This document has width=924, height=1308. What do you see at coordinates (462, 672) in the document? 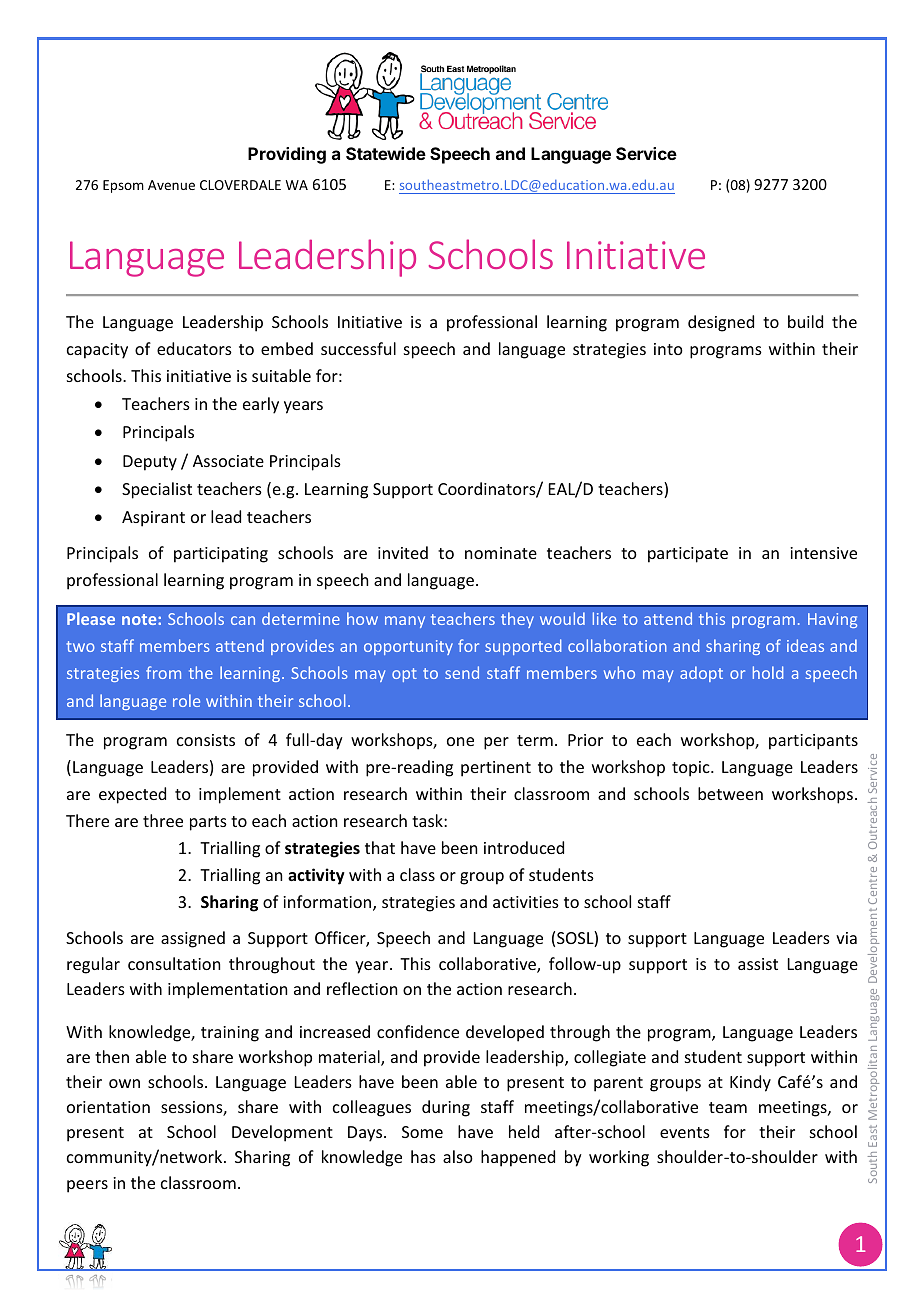
I see `send` at bounding box center [462, 672].
